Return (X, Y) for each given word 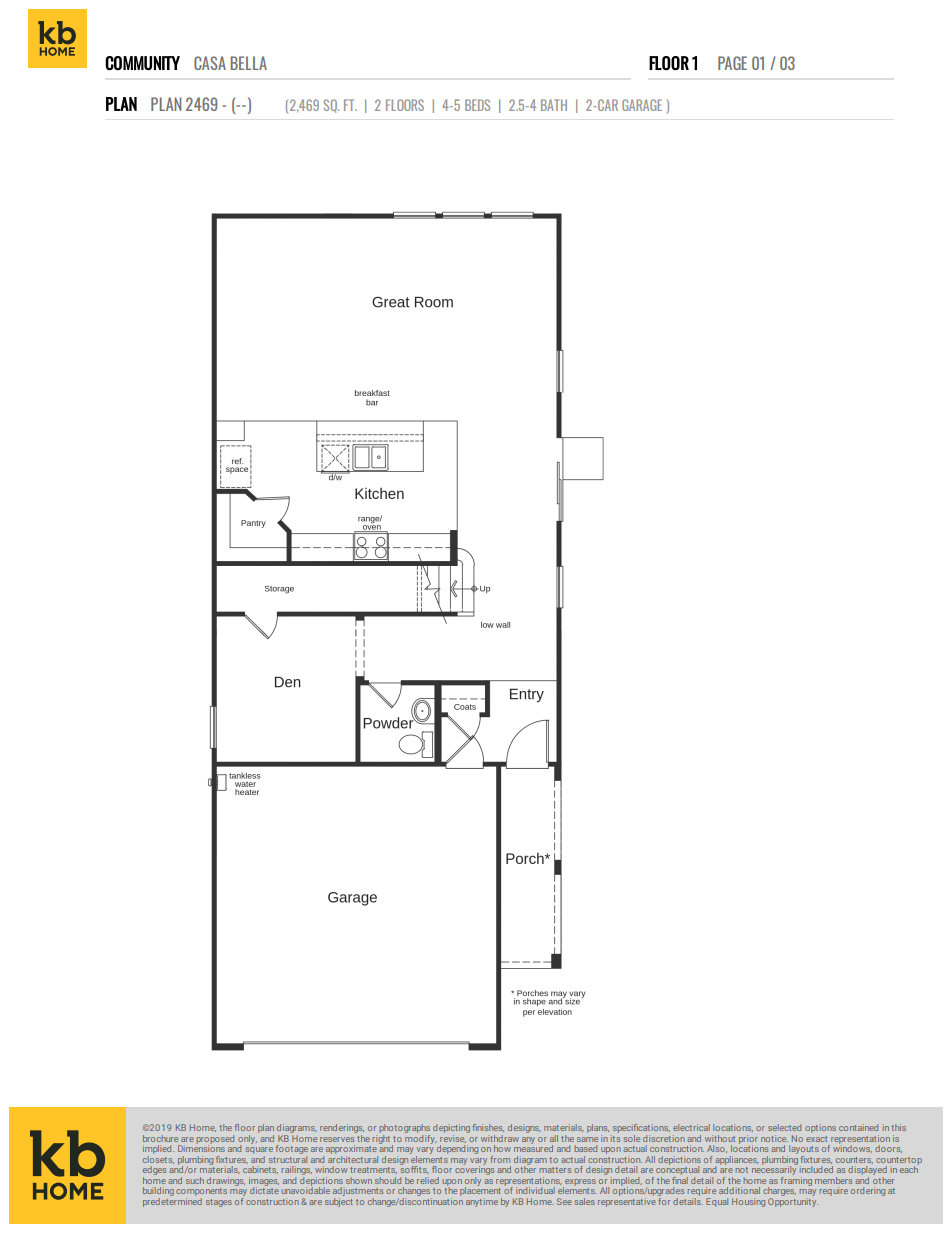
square (259, 1152)
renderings (342, 1130)
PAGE (732, 63)
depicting (451, 1130)
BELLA (248, 63)
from (500, 1159)
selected (784, 1127)
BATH (554, 105)
